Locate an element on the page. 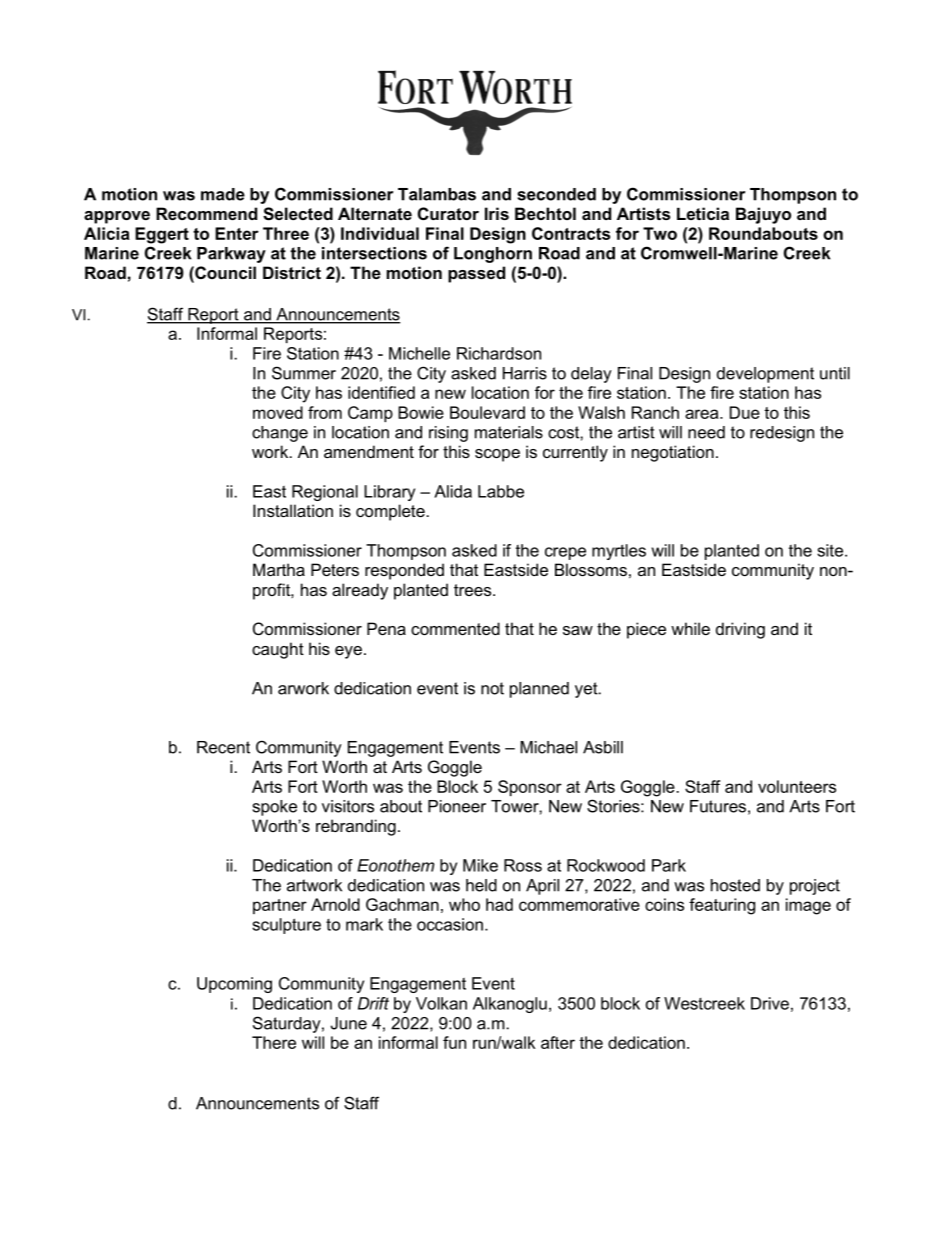 Image resolution: width=952 pixels, height=1233 pixels. Curator is located at coordinates (448, 213).
